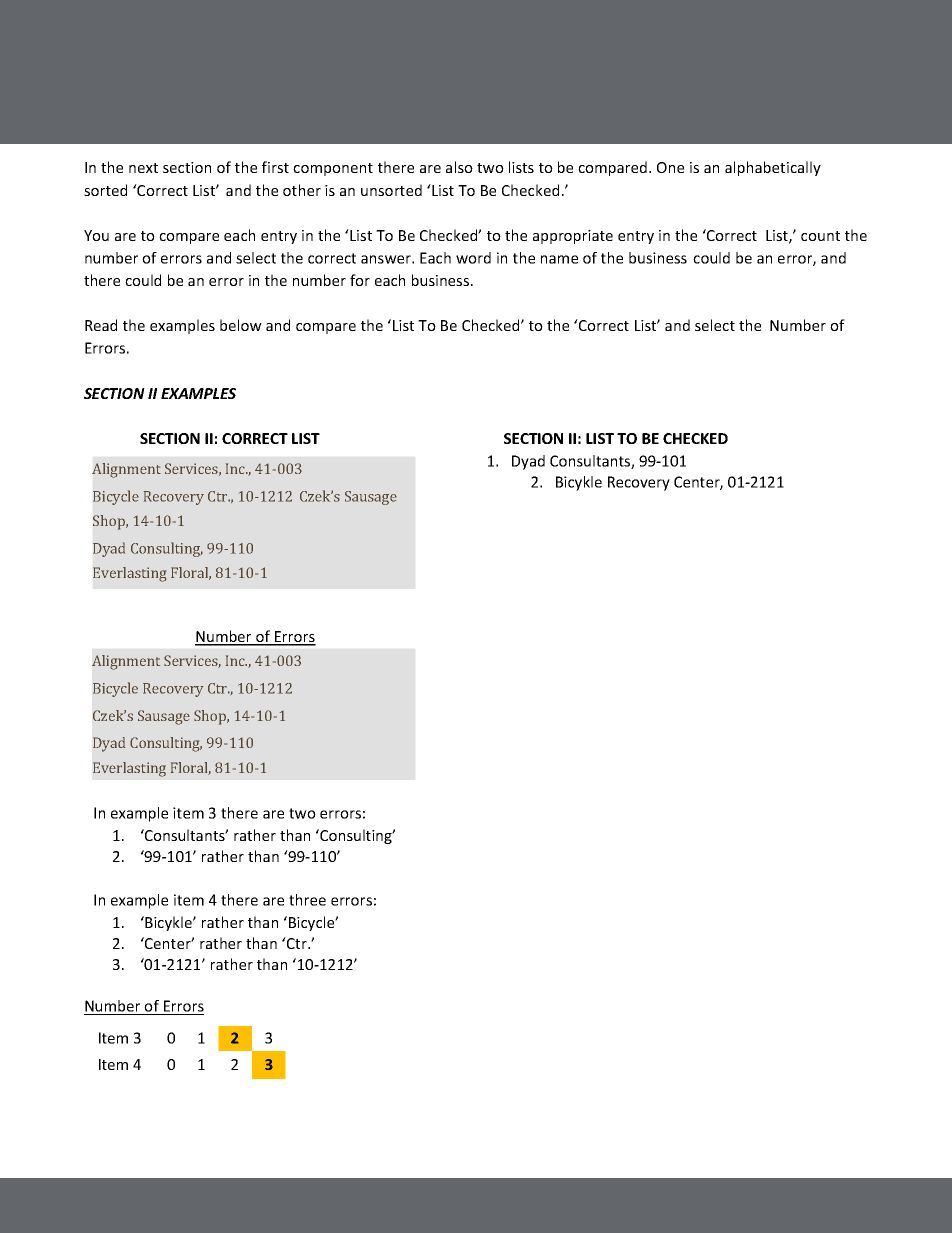 This screenshot has width=952, height=1233. What do you see at coordinates (143, 168) in the screenshot?
I see `next` at bounding box center [143, 168].
